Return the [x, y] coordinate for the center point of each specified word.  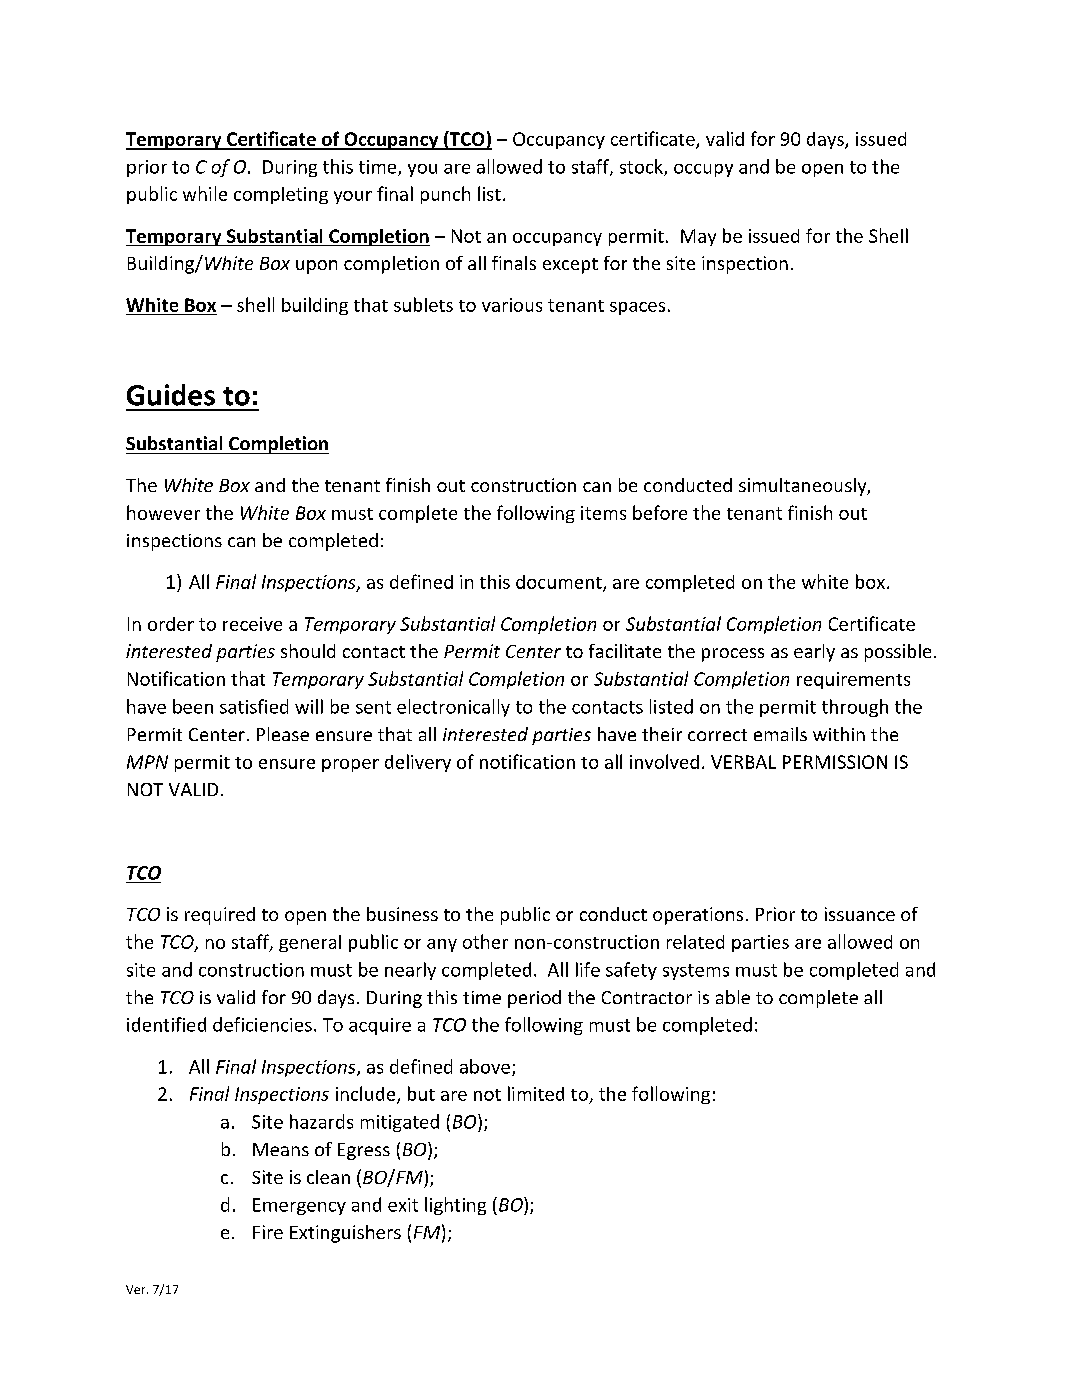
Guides [171, 395]
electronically [453, 708]
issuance [860, 914]
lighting [455, 1206]
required [220, 916]
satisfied [254, 706]
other [485, 941]
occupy [703, 170]
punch [445, 195]
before [660, 512]
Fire [268, 1232]
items [603, 513]
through [855, 708]
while [205, 193]
